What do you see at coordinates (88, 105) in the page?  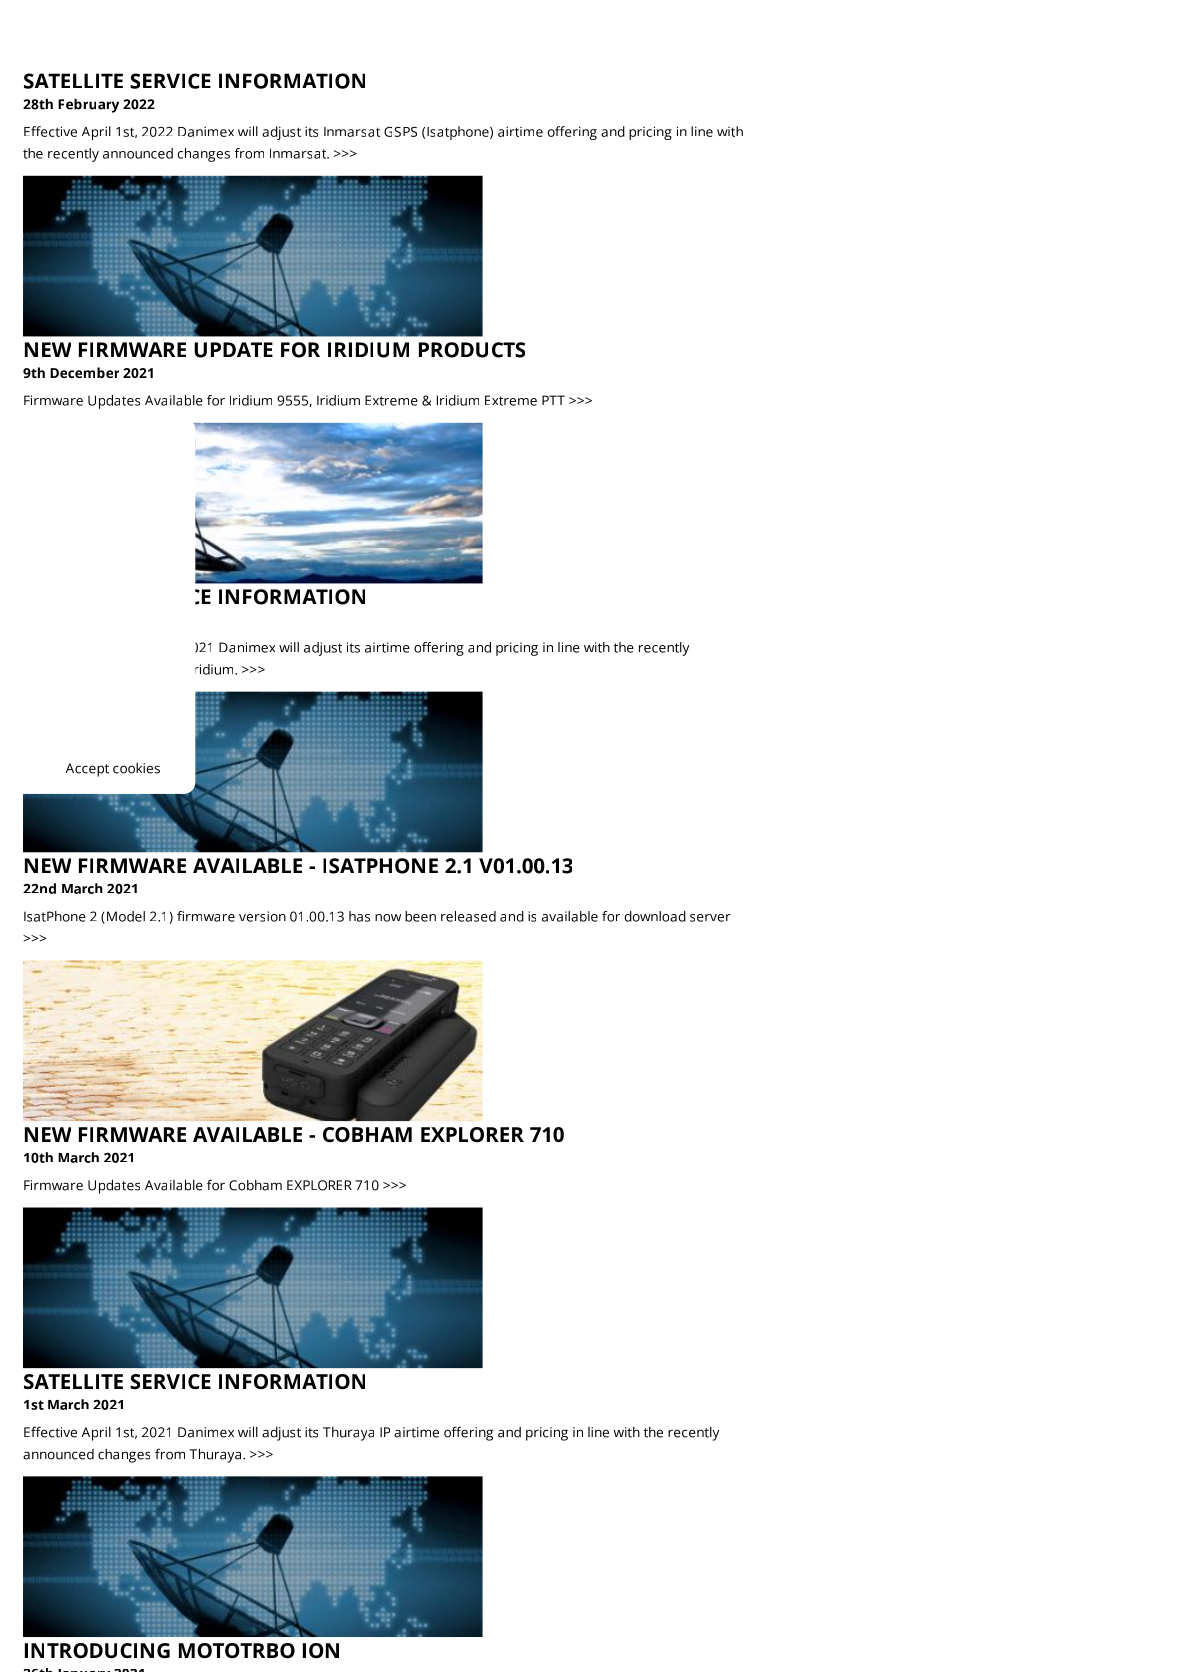 I see `February` at bounding box center [88, 105].
